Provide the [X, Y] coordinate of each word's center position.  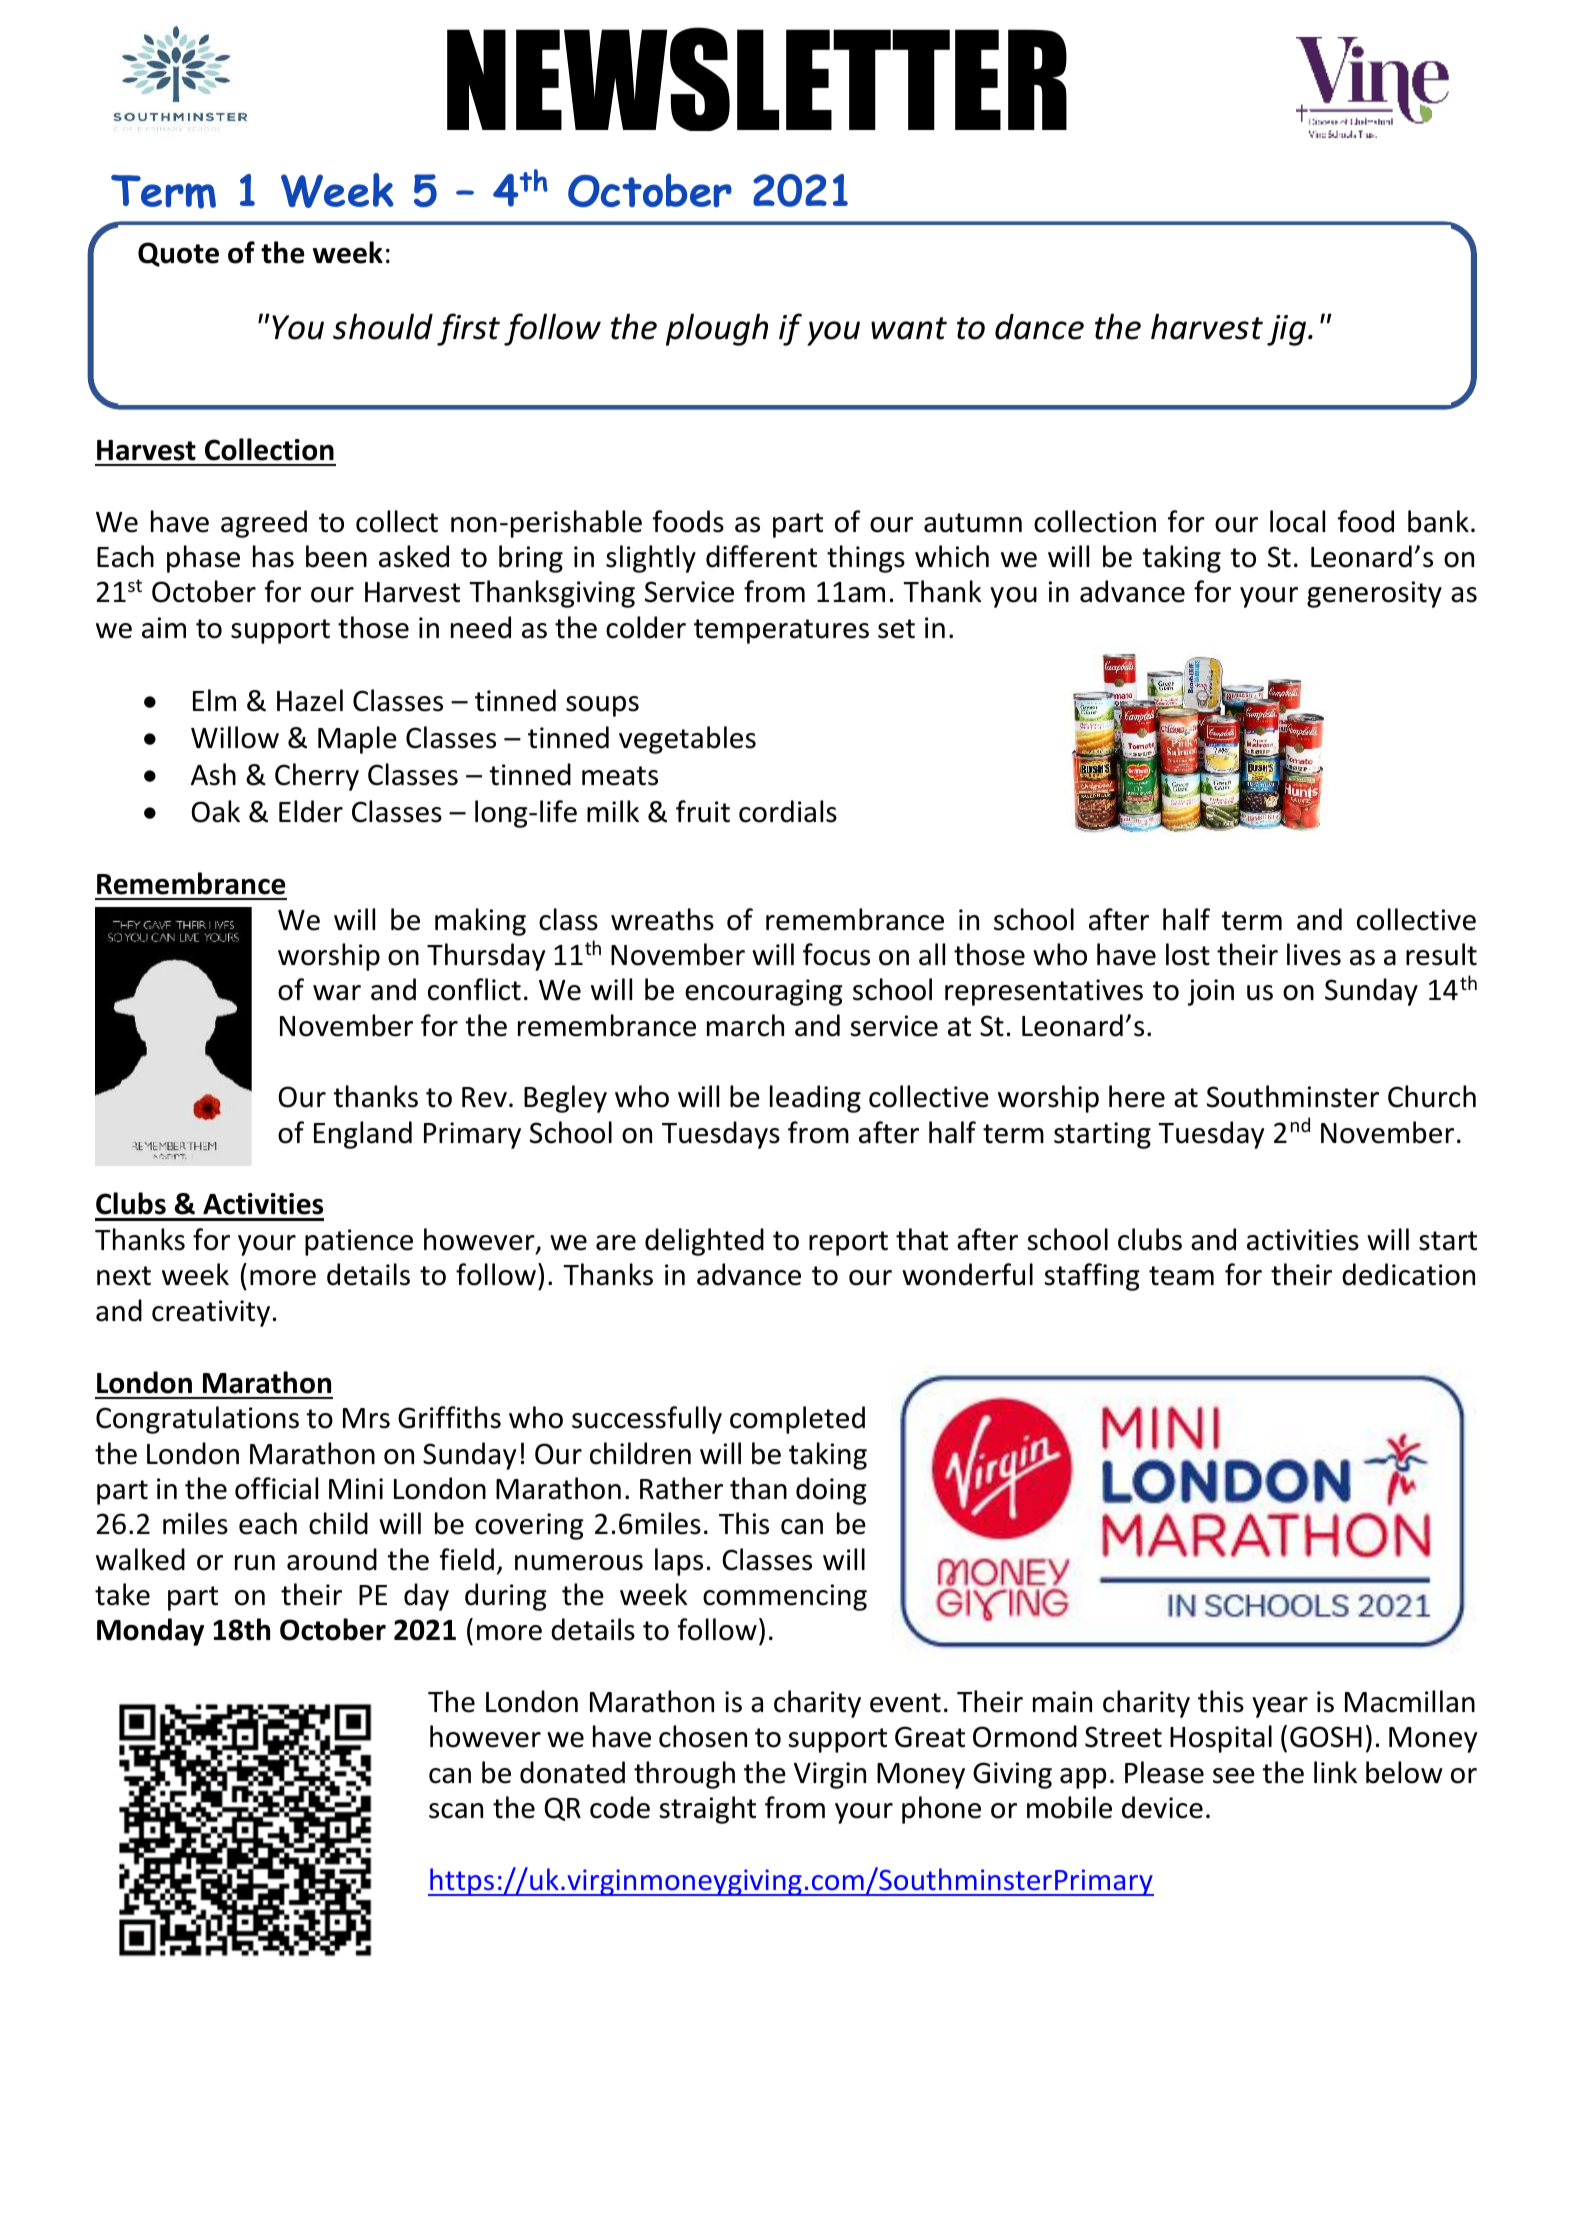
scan [456, 1811]
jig [1288, 330]
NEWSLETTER [757, 79]
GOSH [1326, 1737]
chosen [703, 1736]
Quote [178, 254]
